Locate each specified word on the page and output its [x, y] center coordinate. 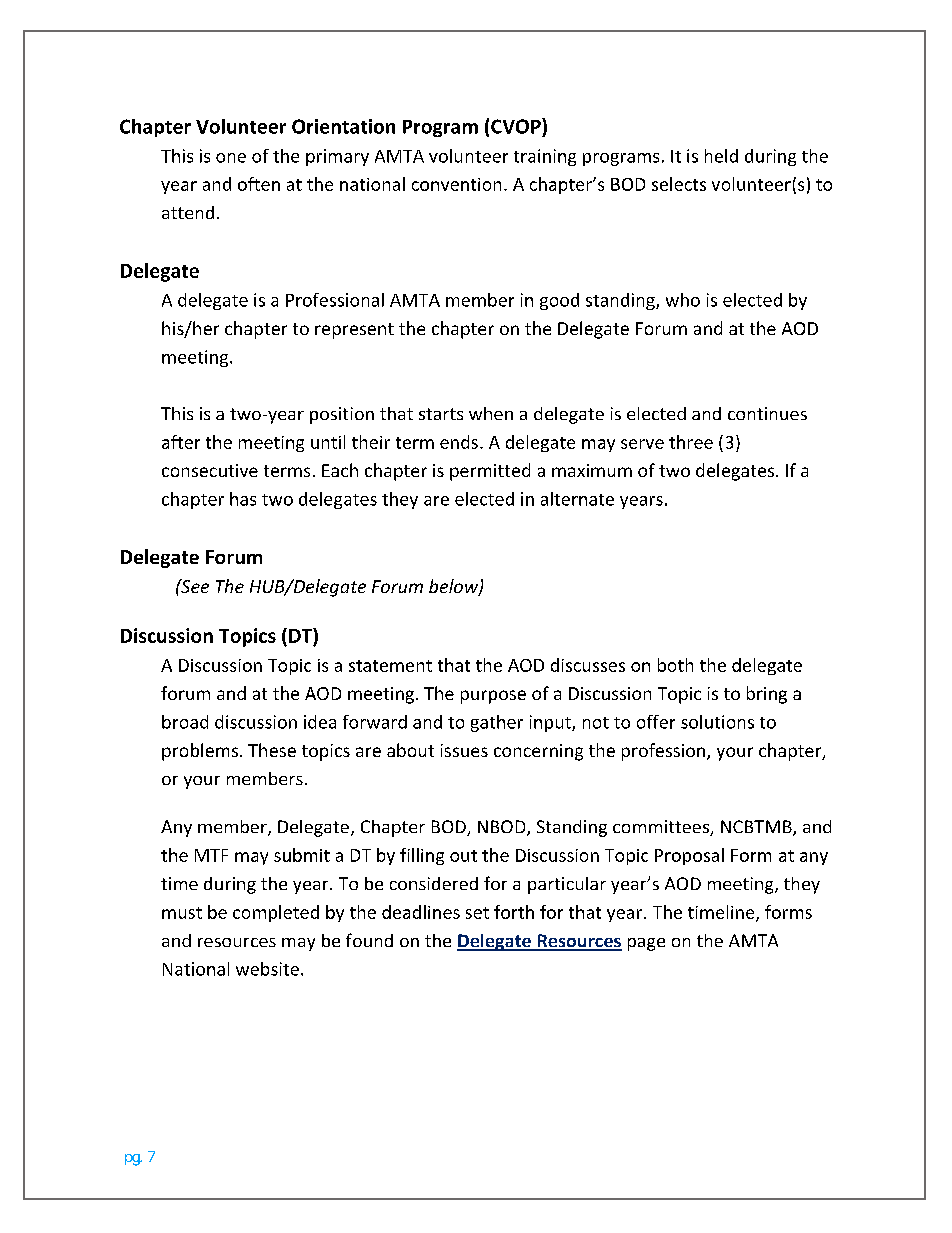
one [231, 158]
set [477, 913]
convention [456, 184]
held [721, 156]
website [267, 969]
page [646, 944]
